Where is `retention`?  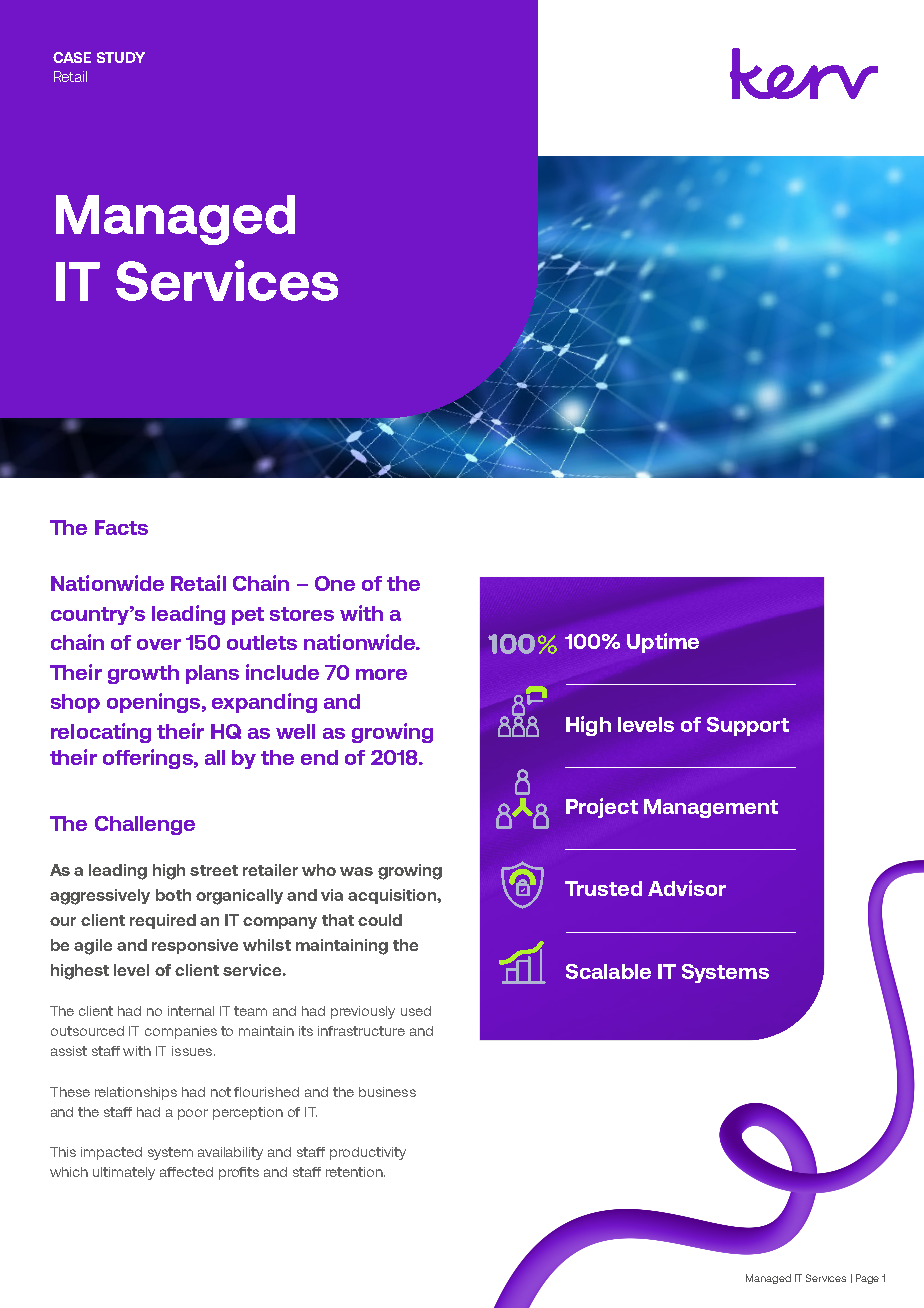
retention is located at coordinates (355, 1172).
